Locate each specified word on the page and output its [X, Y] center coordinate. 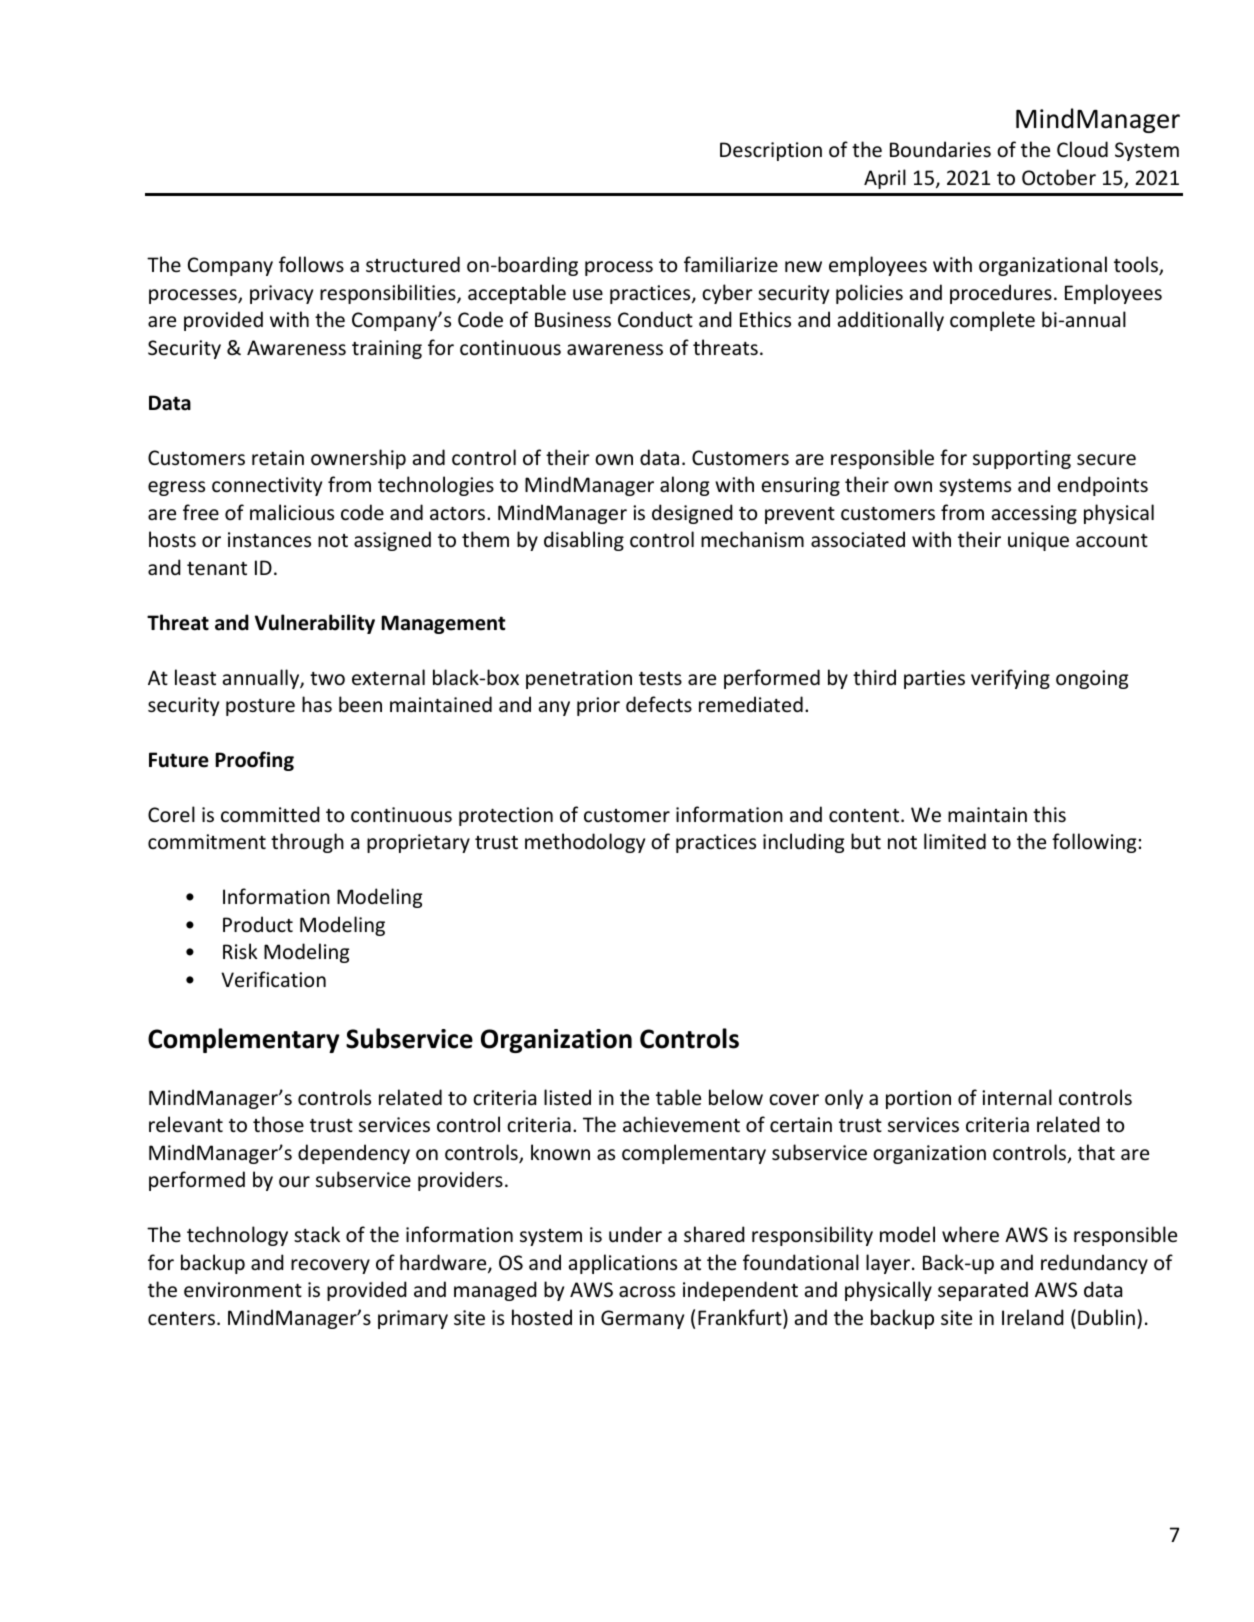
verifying [1010, 679]
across [647, 1292]
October [1059, 177]
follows [311, 264]
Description [771, 151]
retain [278, 458]
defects [659, 704]
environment [243, 1290]
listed [567, 1097]
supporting [1022, 459]
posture [260, 707]
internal [1017, 1097]
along [684, 486]
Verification [273, 979]
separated [983, 1291]
